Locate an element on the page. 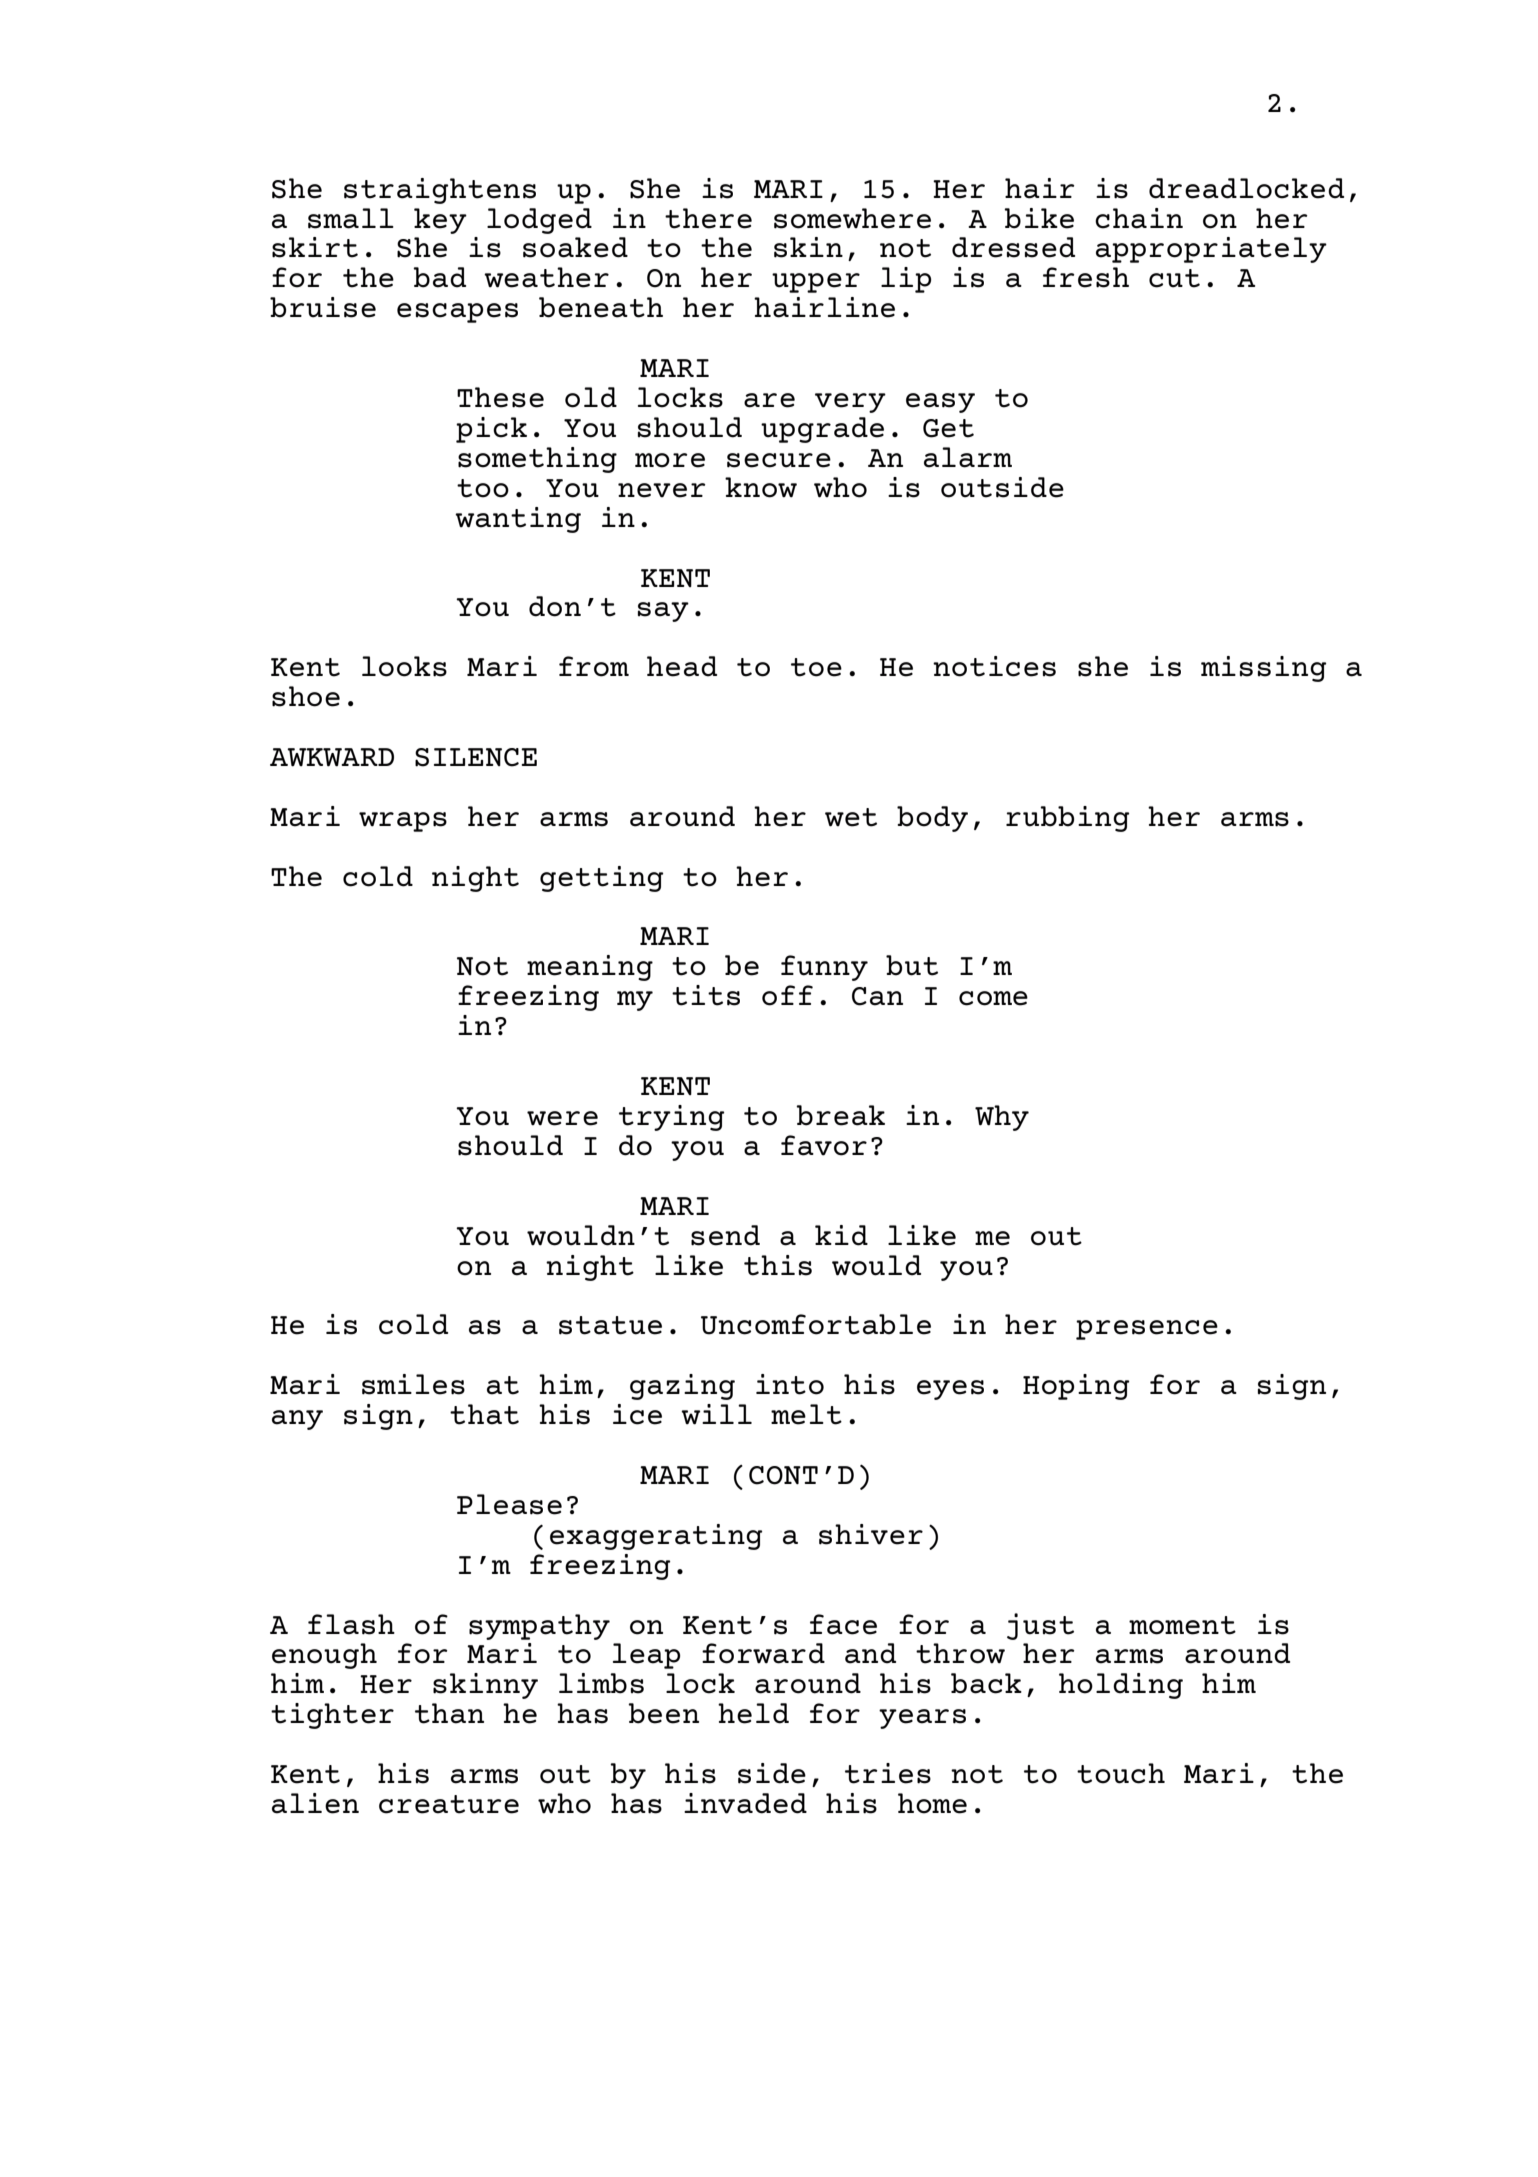 This document has height=2177, width=1538. come is located at coordinates (993, 998).
